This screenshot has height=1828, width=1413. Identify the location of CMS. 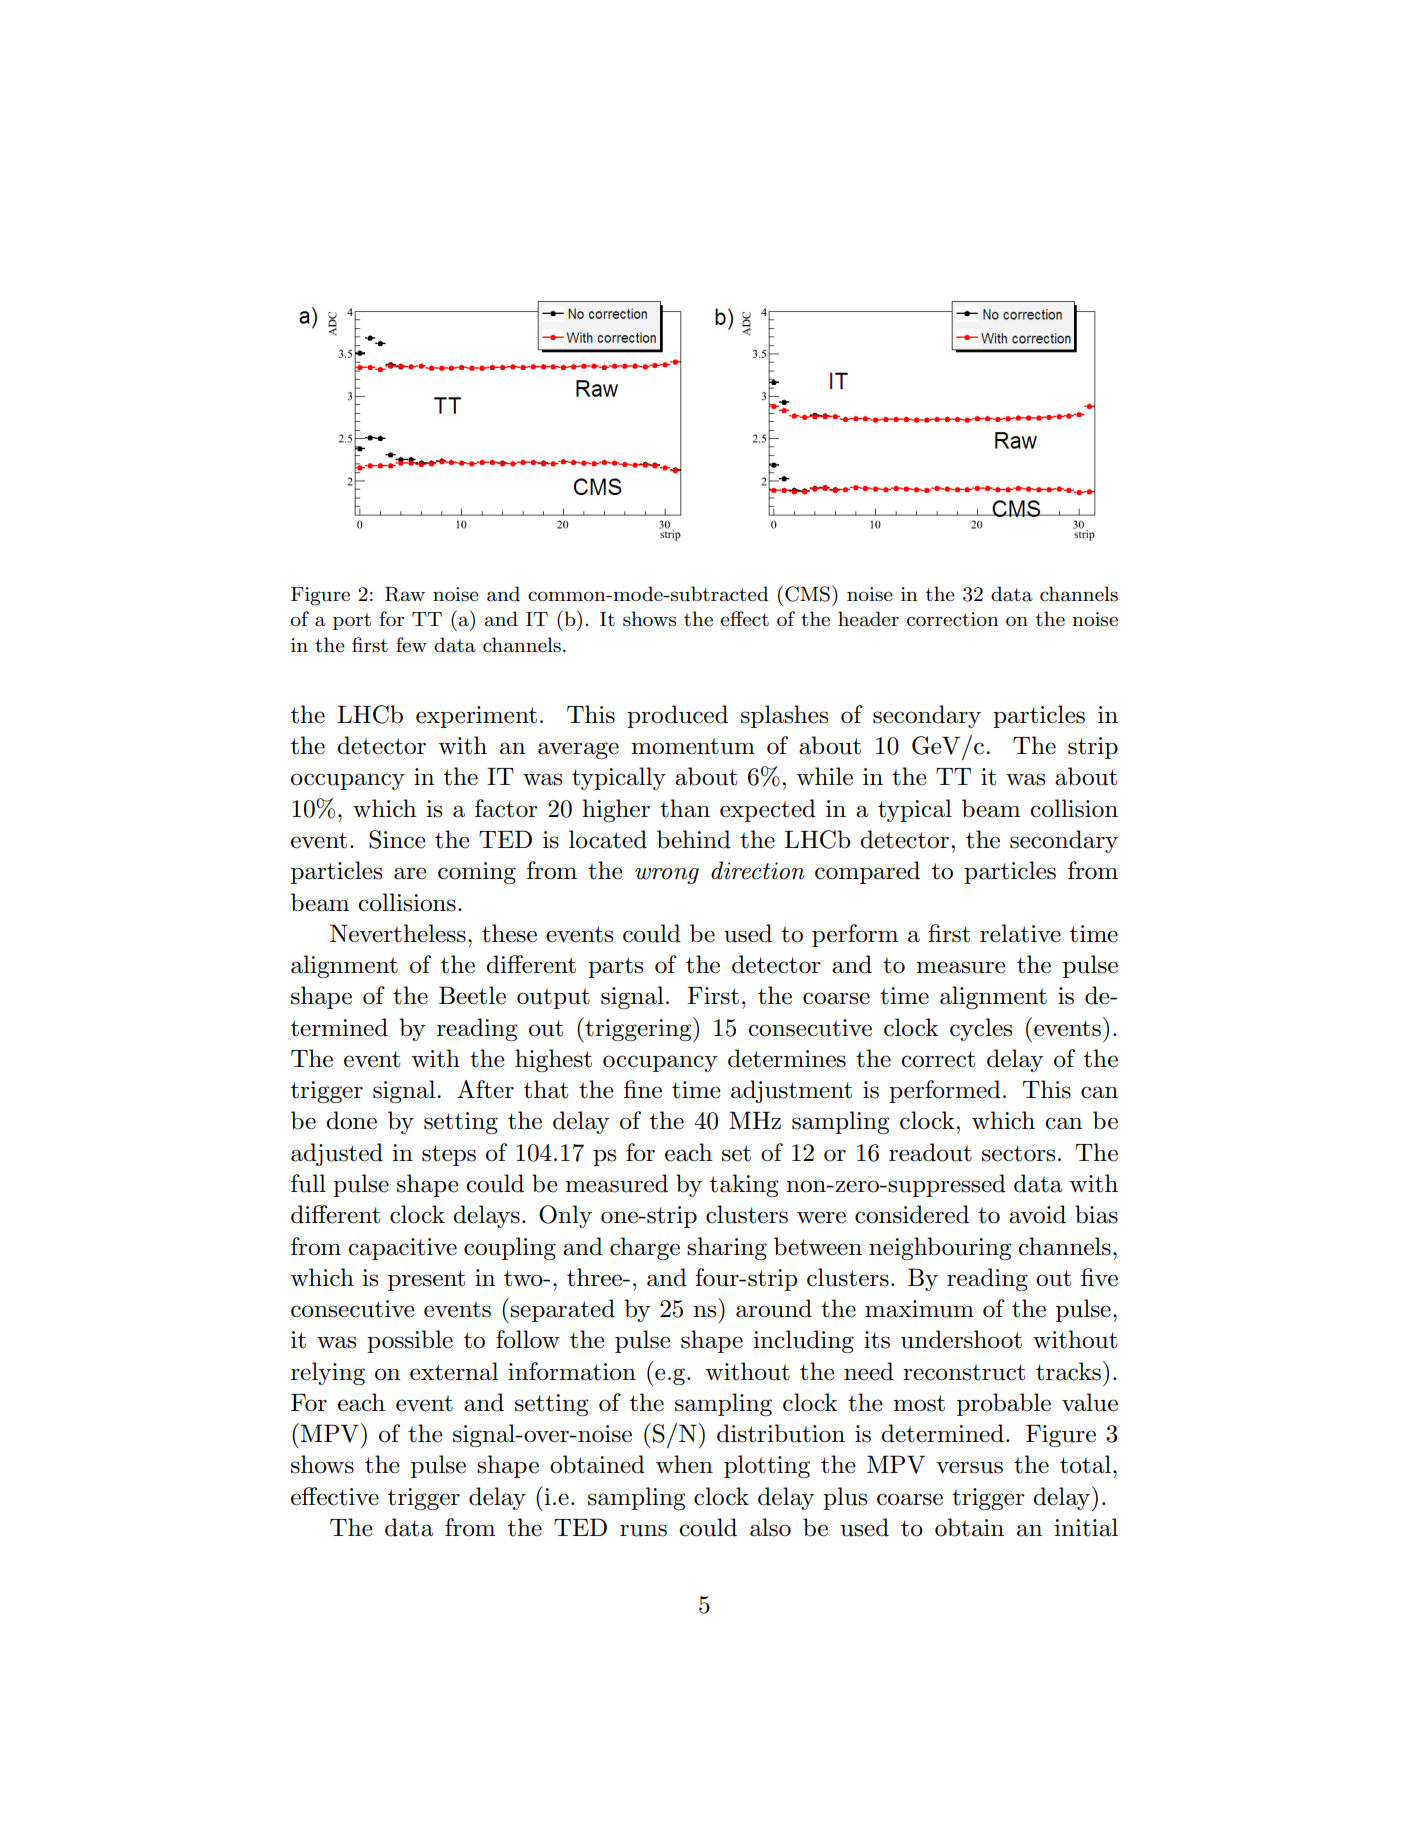
(807, 594).
